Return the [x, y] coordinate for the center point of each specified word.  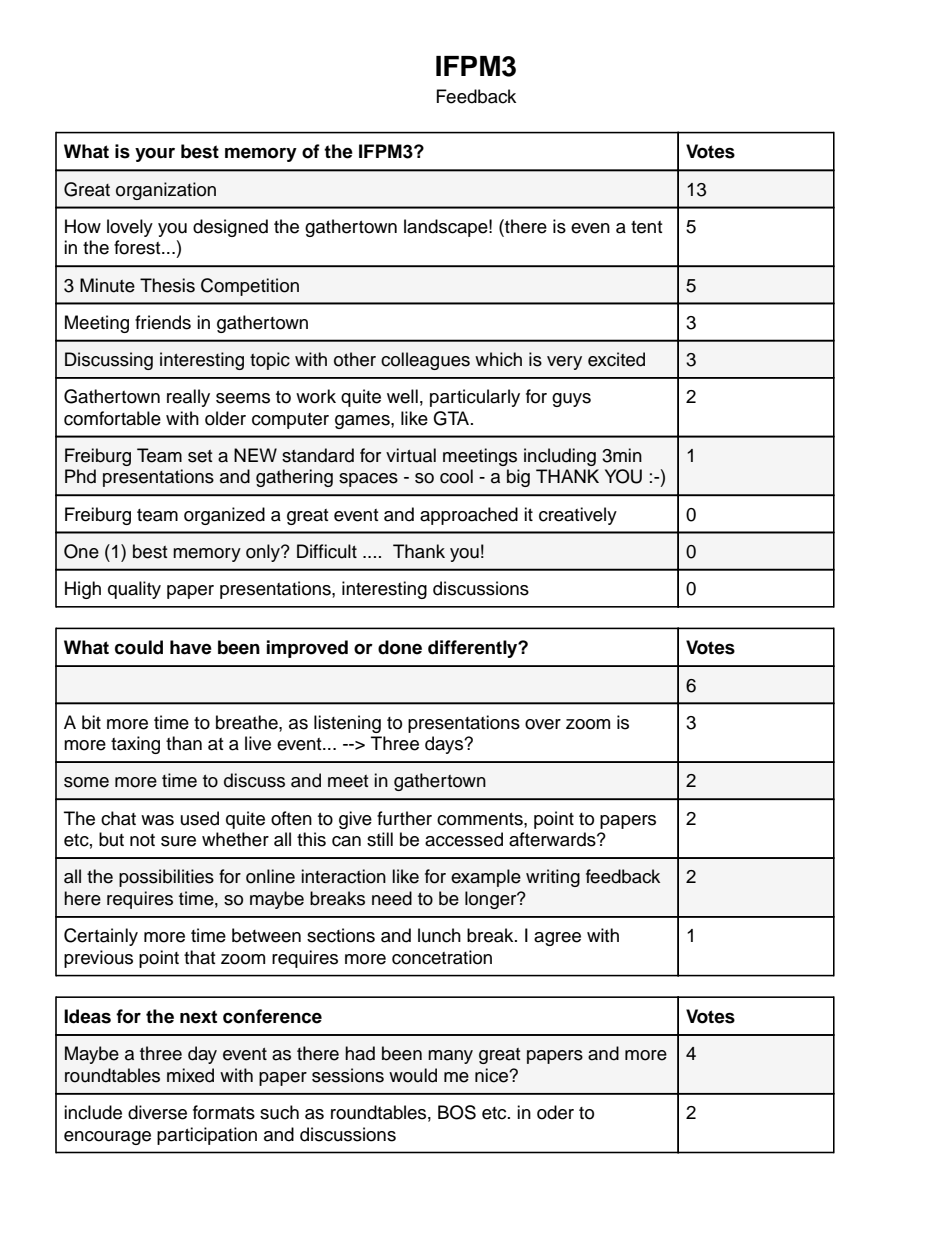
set [200, 456]
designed [230, 228]
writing [553, 878]
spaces [368, 480]
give [355, 820]
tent [646, 227]
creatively [578, 516]
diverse [157, 1112]
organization [166, 191]
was [157, 820]
